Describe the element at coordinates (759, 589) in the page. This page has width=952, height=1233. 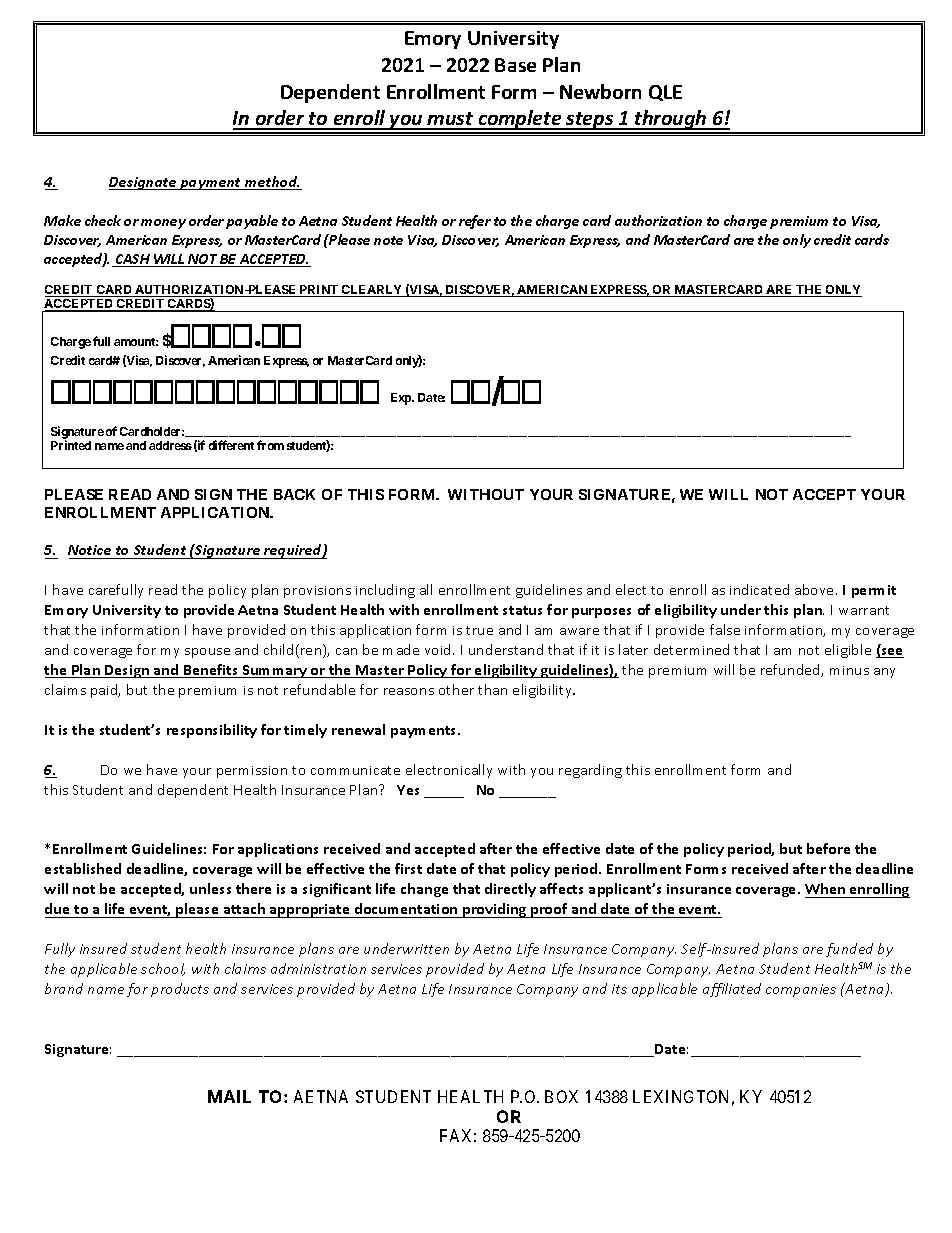
I see `indicated` at that location.
